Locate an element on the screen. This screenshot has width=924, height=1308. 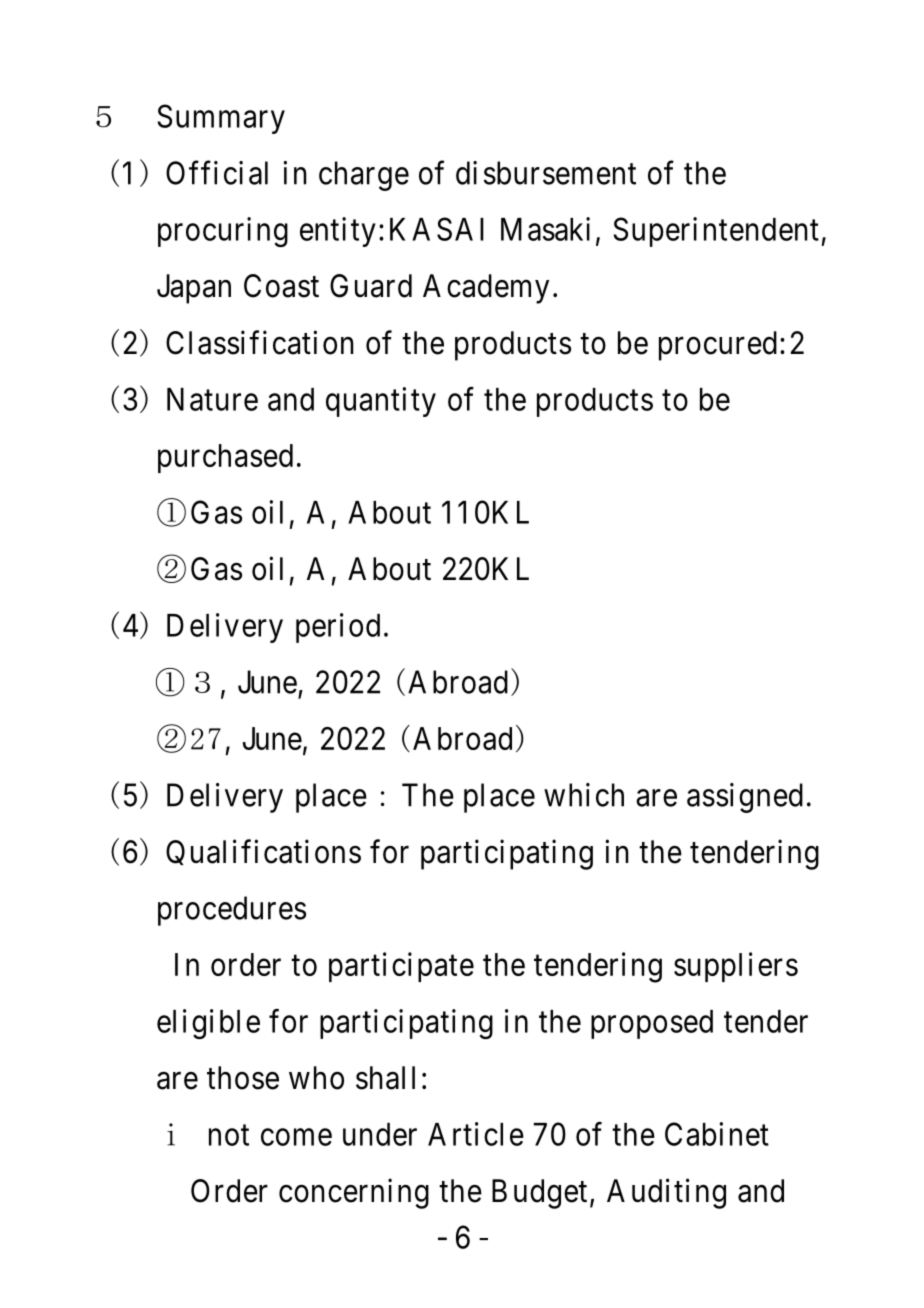
Official is located at coordinates (217, 172).
